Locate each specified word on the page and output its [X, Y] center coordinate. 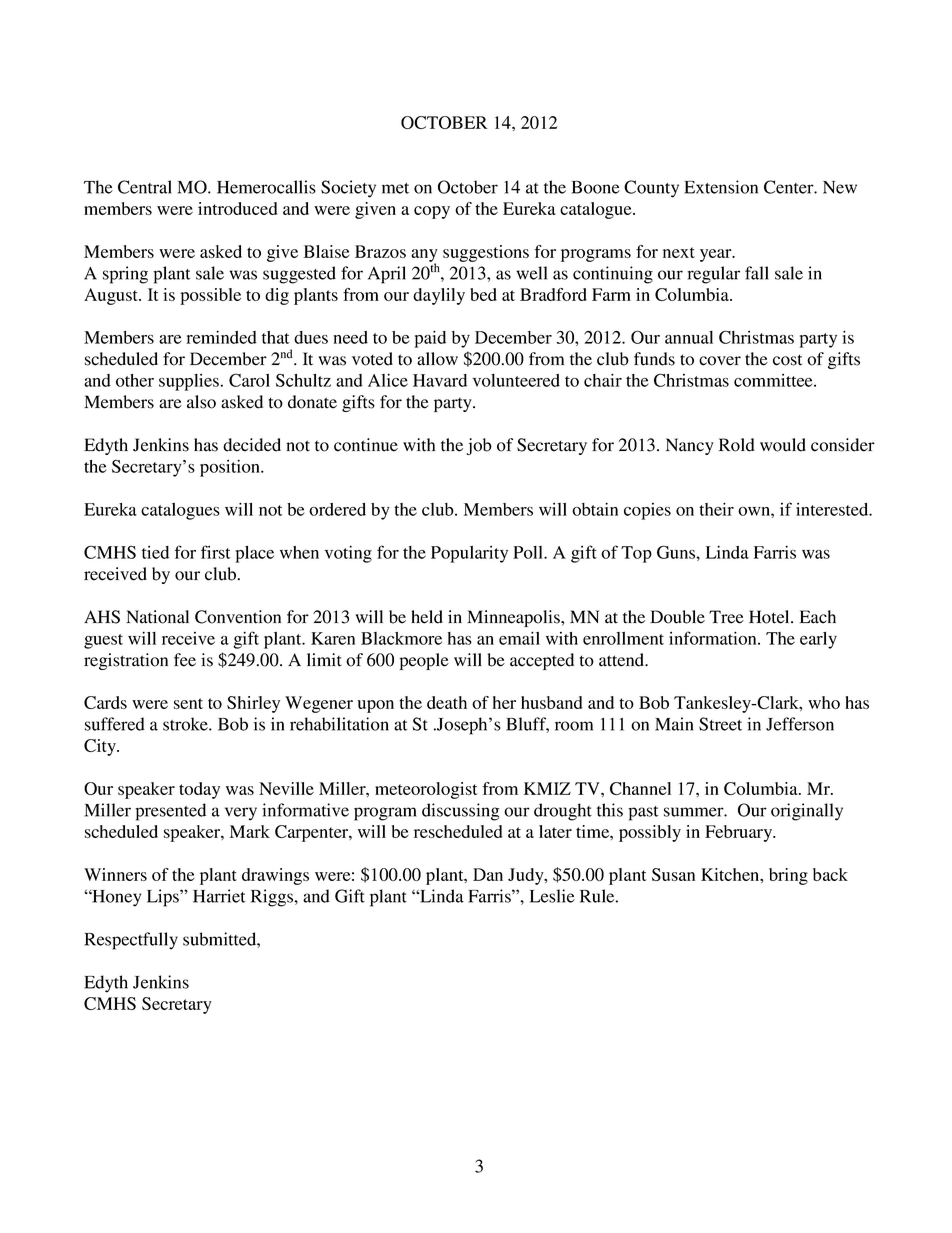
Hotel [770, 617]
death [447, 702]
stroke [186, 724]
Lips [164, 898]
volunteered [516, 380]
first [216, 552]
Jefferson [800, 724]
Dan [488, 874]
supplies [190, 382]
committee [774, 380]
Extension [721, 187]
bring [788, 876]
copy [432, 212]
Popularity [469, 554]
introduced [237, 208]
